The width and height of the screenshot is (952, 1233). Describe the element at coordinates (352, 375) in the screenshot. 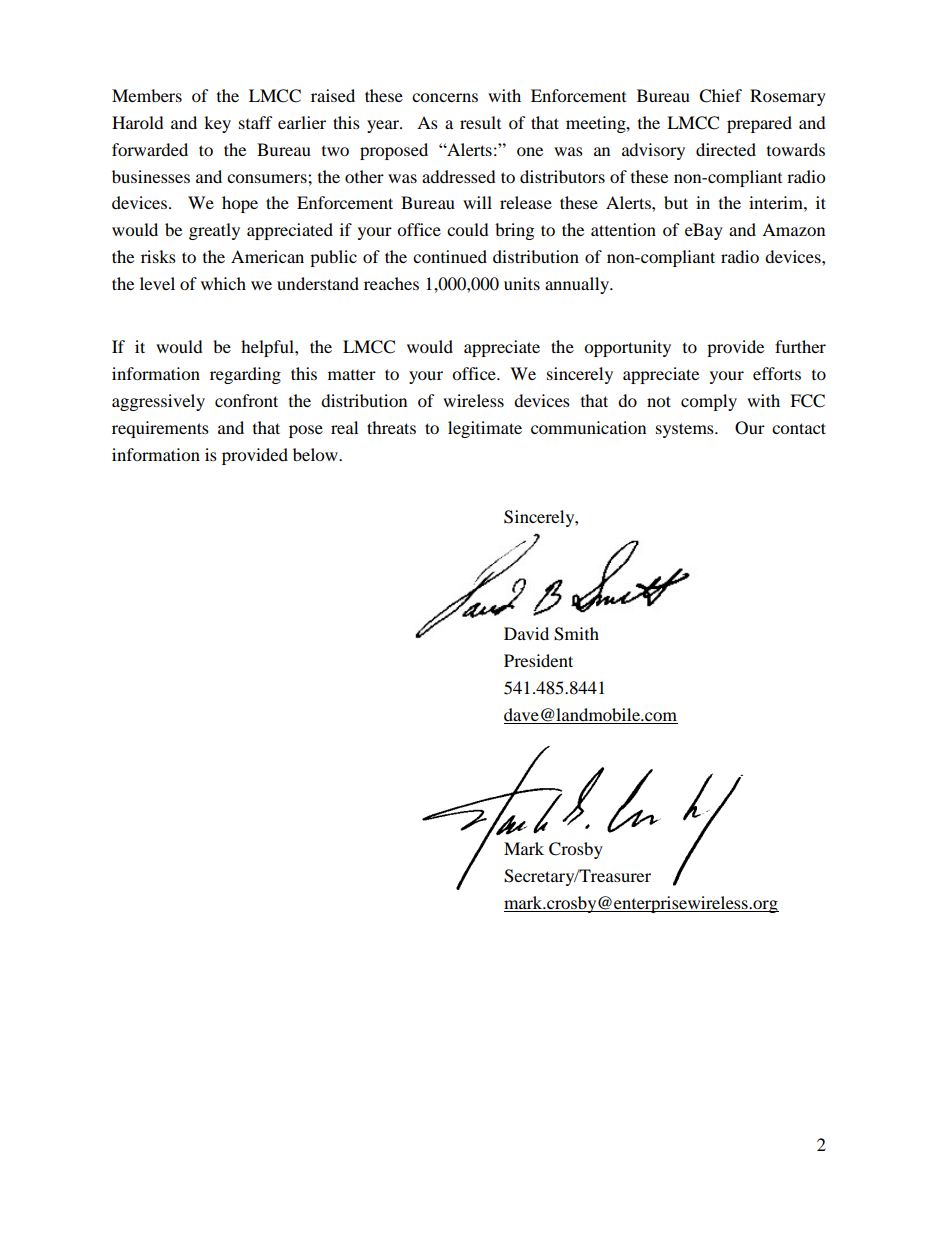

I see `matter` at that location.
